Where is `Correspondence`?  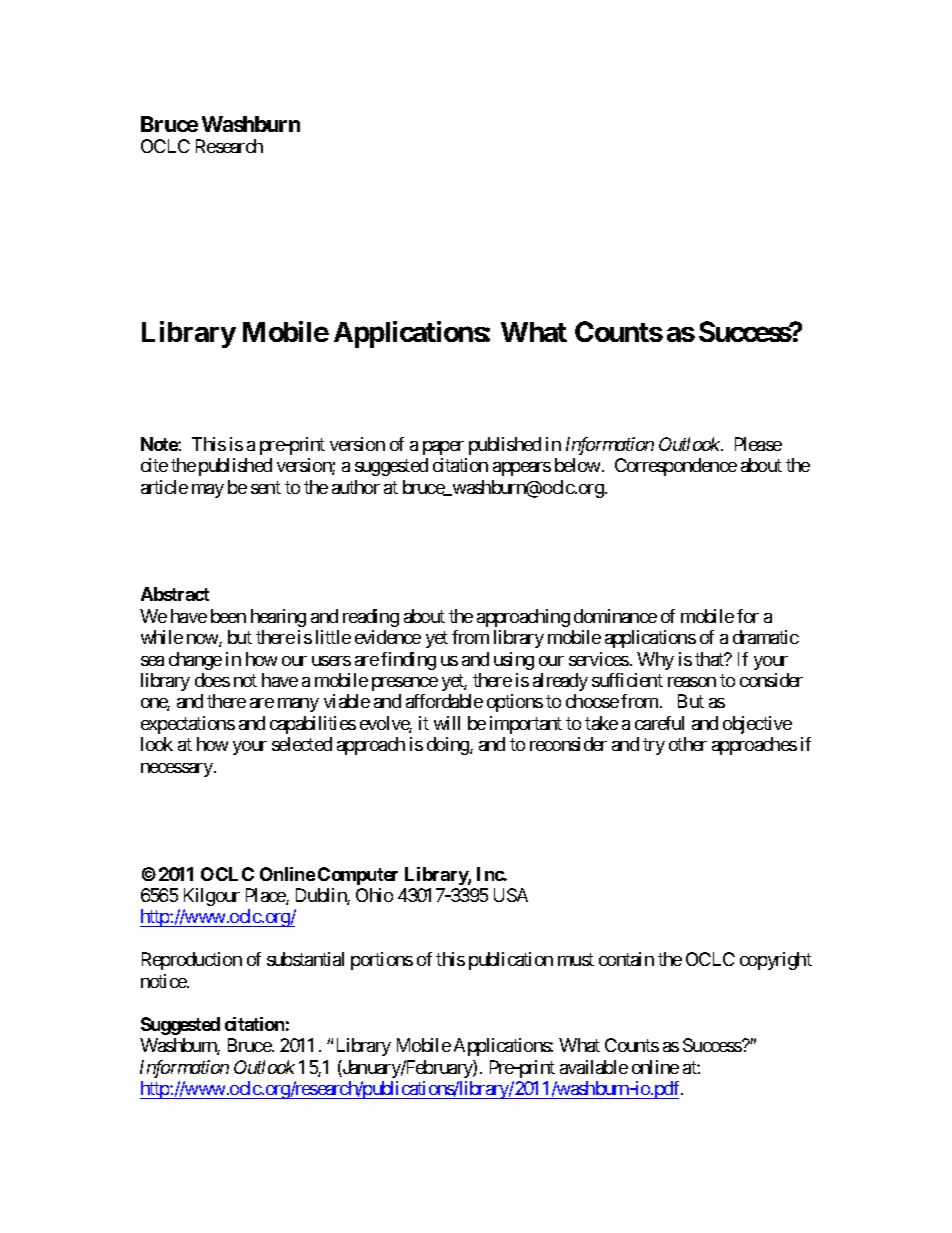 Correspondence is located at coordinates (676, 467).
